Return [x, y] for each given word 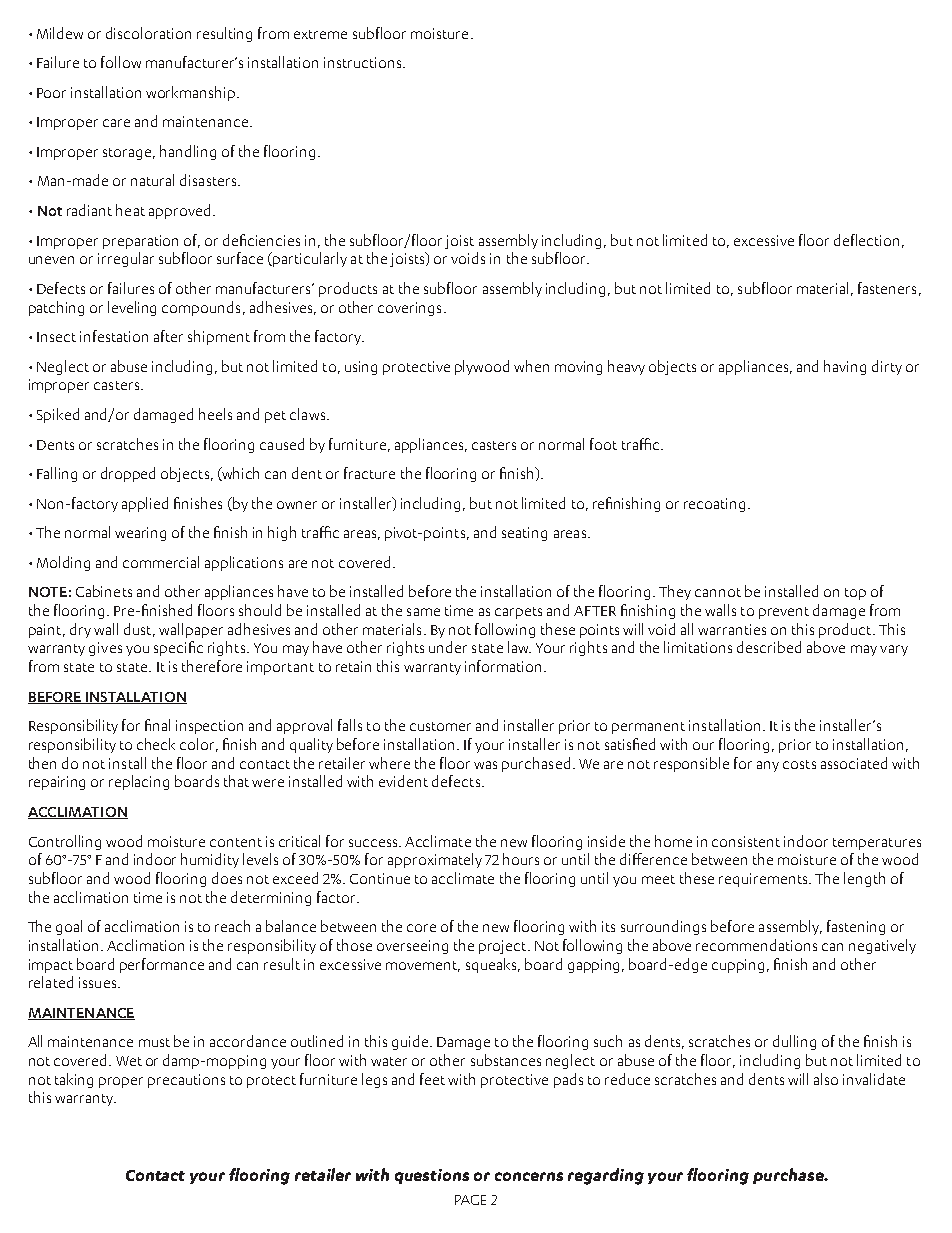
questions [432, 1176]
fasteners [887, 288]
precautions [186, 1081]
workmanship [192, 93]
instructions [364, 62]
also [826, 1079]
